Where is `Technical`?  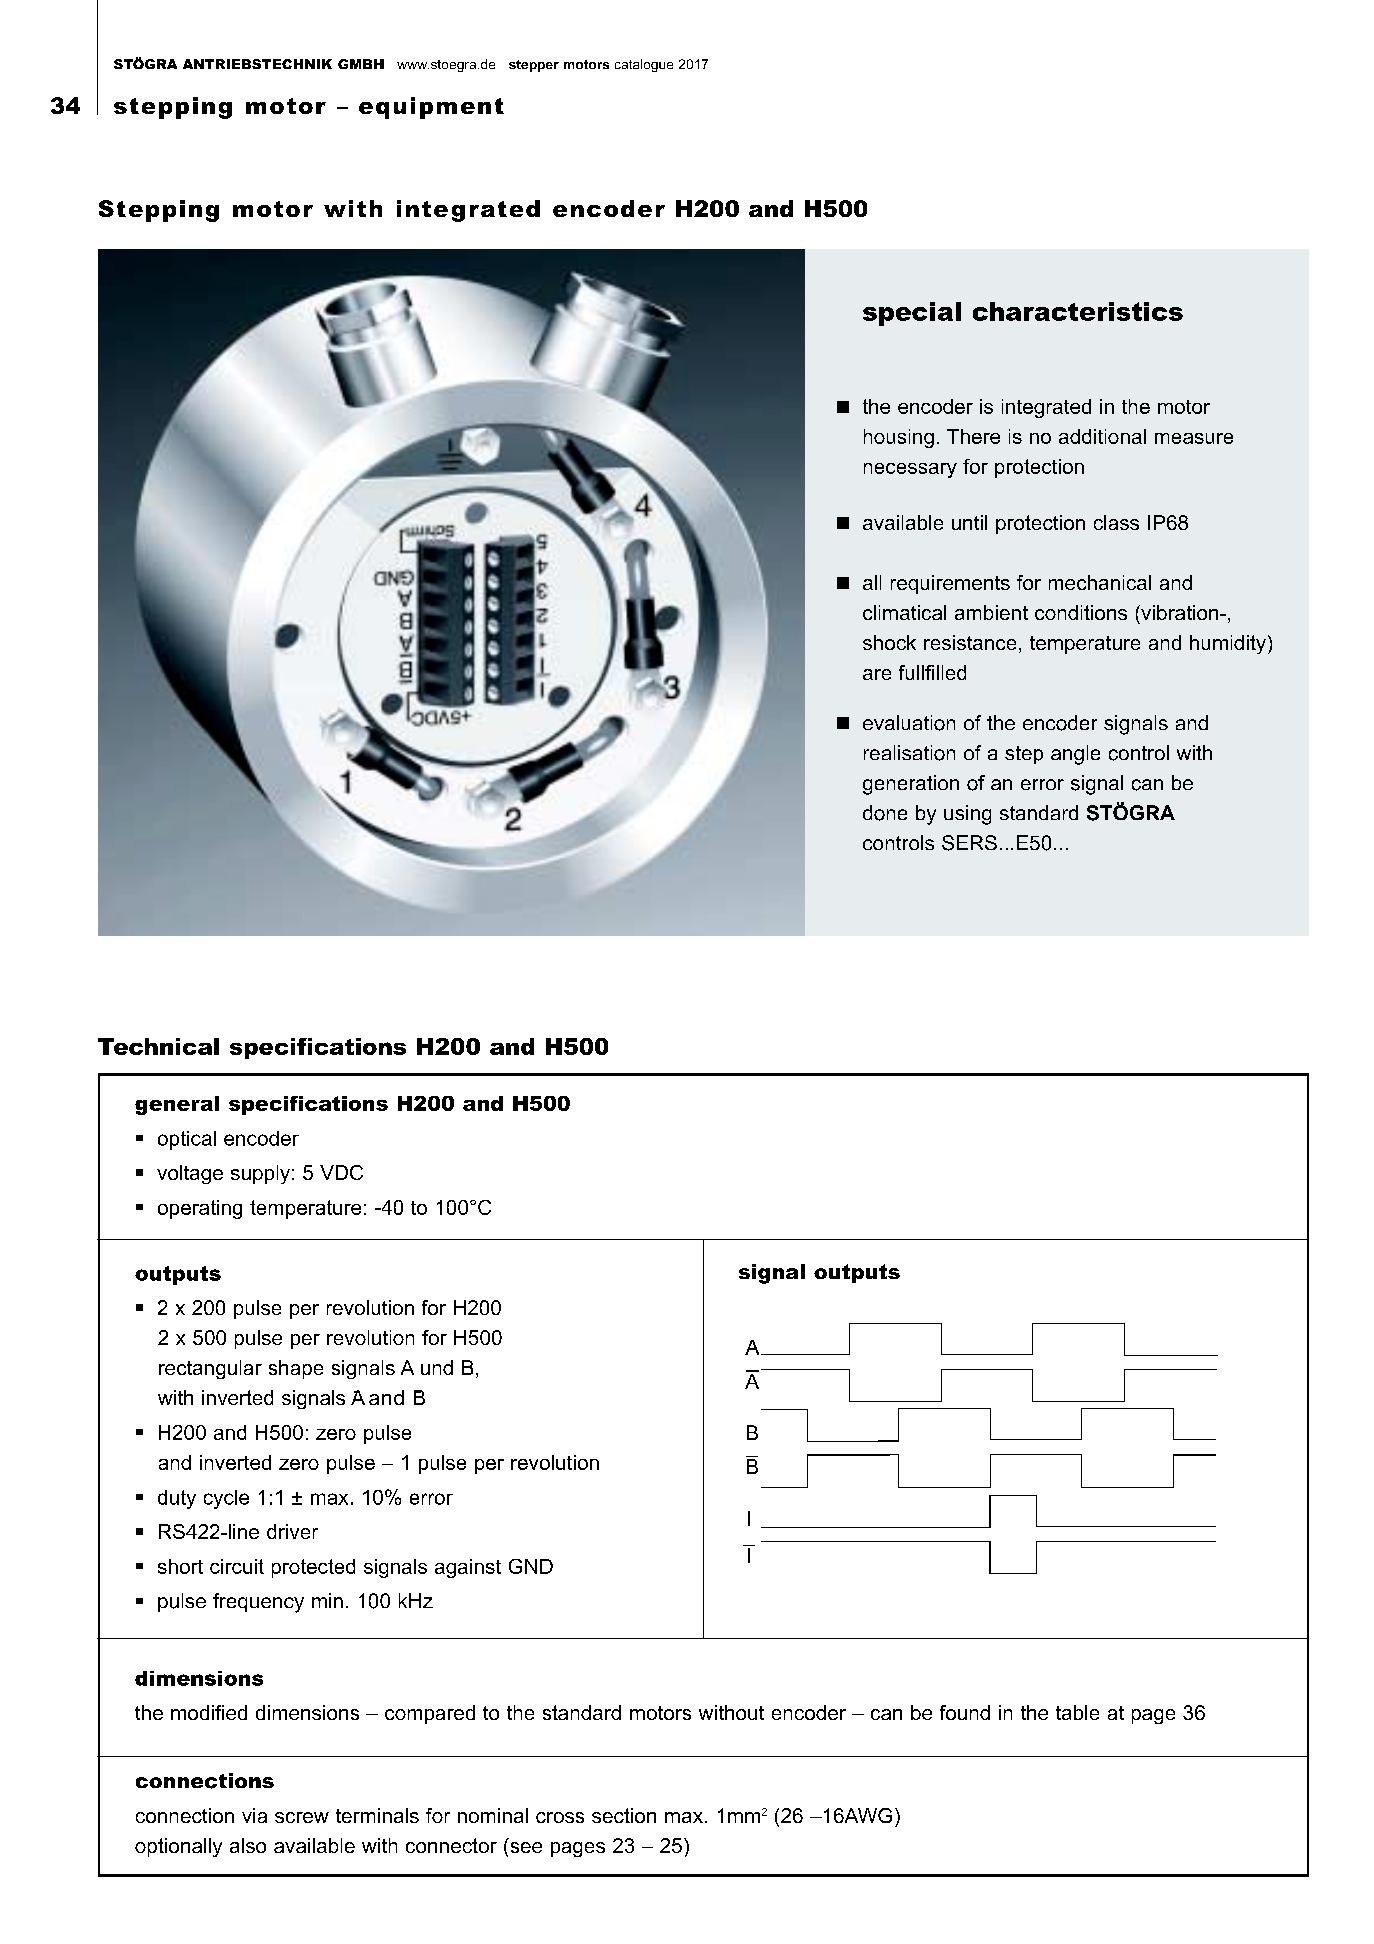
Technical is located at coordinates (158, 1046).
